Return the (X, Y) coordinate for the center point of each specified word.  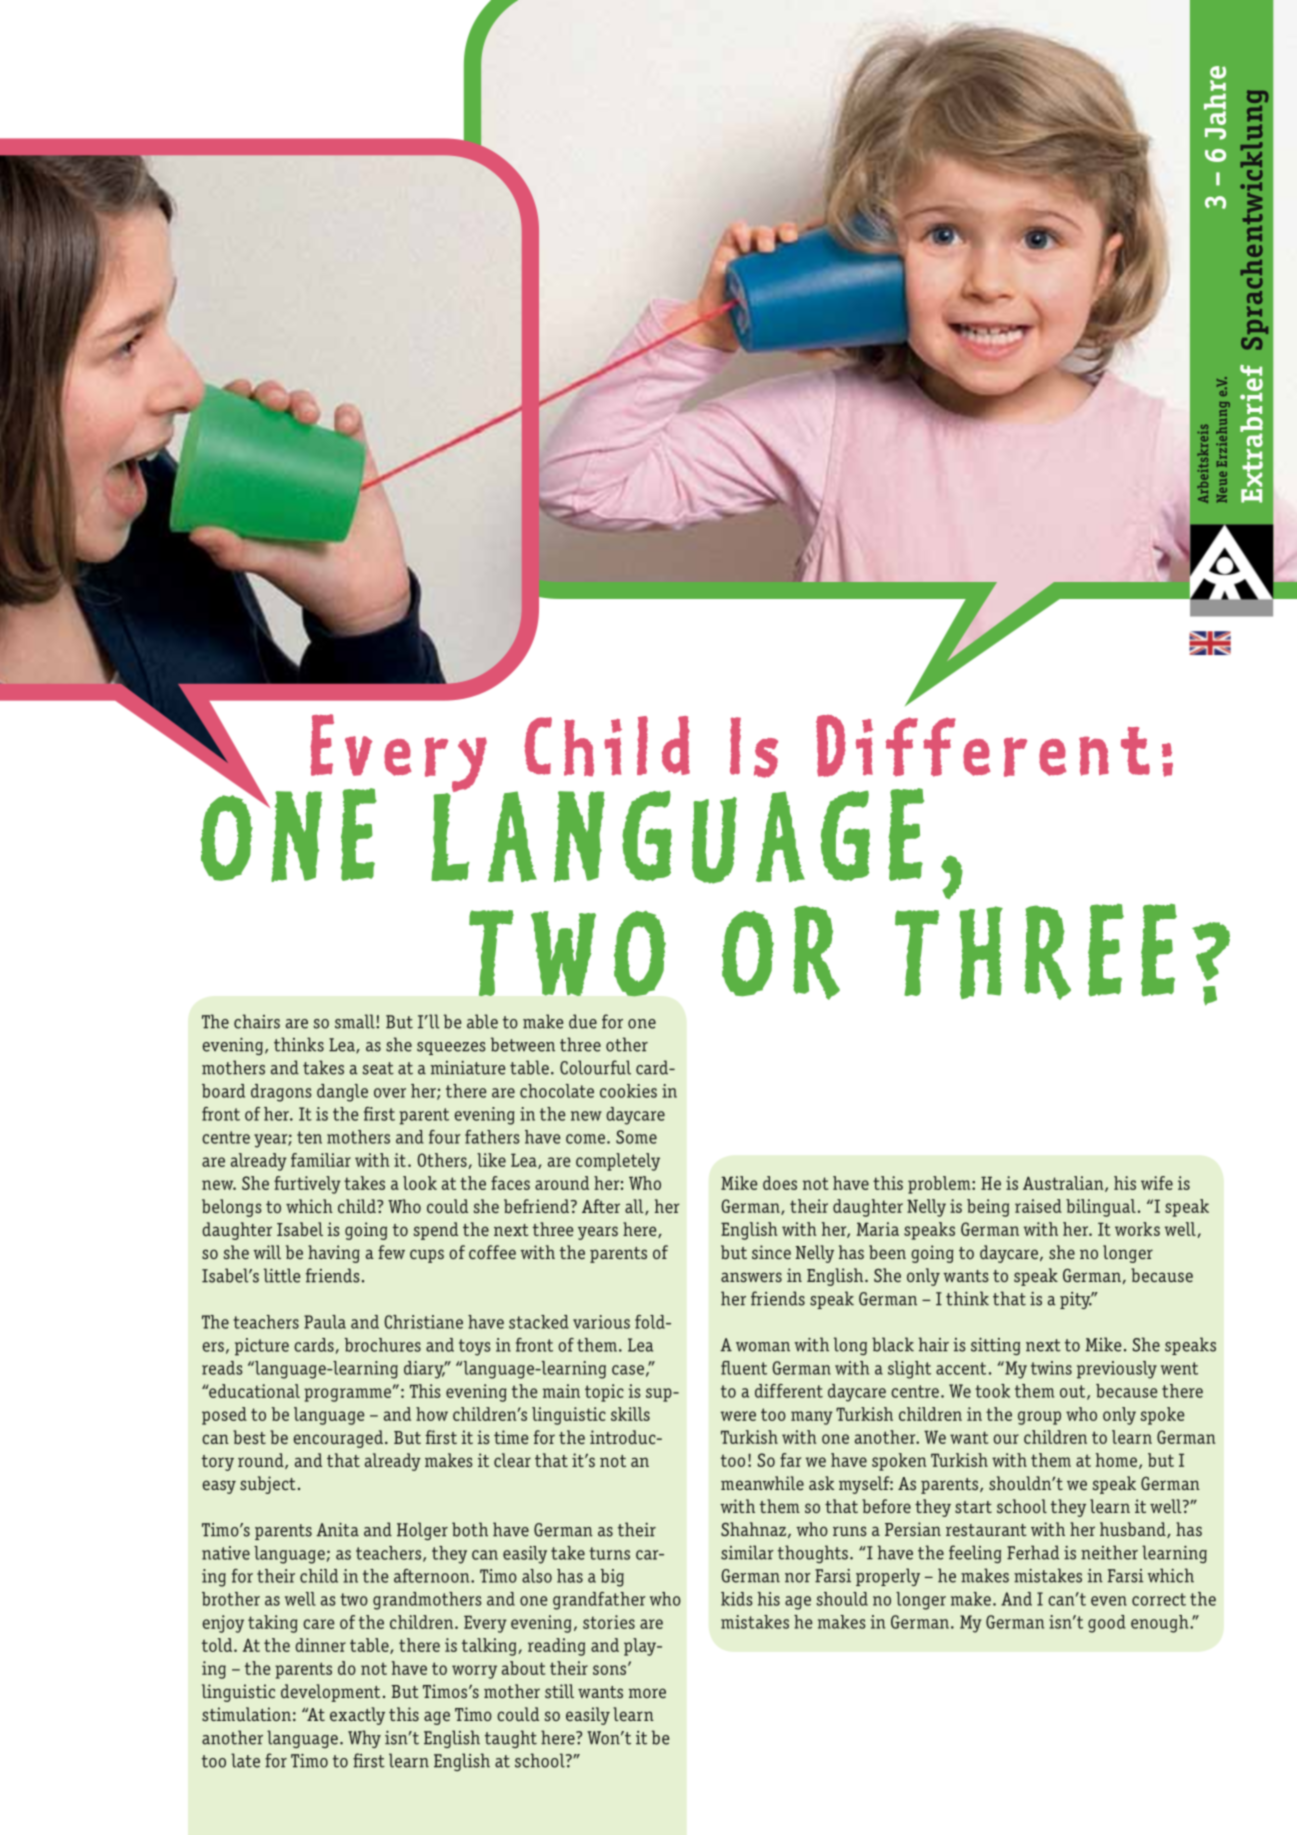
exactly (357, 1716)
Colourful (595, 1067)
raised (1038, 1206)
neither (1109, 1552)
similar (747, 1552)
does (780, 1183)
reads (222, 1368)
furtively (307, 1185)
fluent (744, 1368)
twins (1051, 1368)
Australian (1064, 1184)
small (356, 1021)
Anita (337, 1530)
